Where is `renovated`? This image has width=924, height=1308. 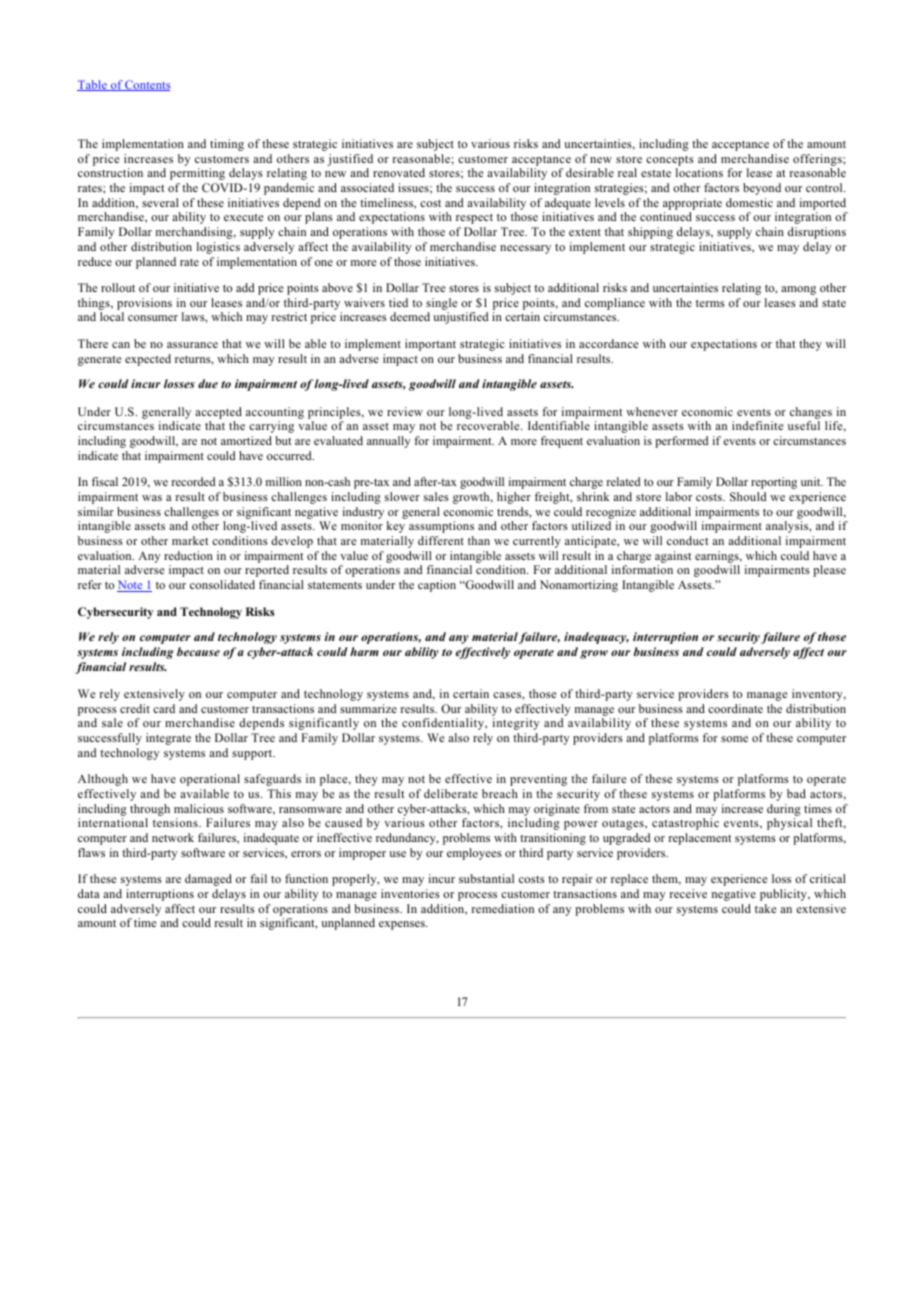
renovated is located at coordinates (399, 172).
